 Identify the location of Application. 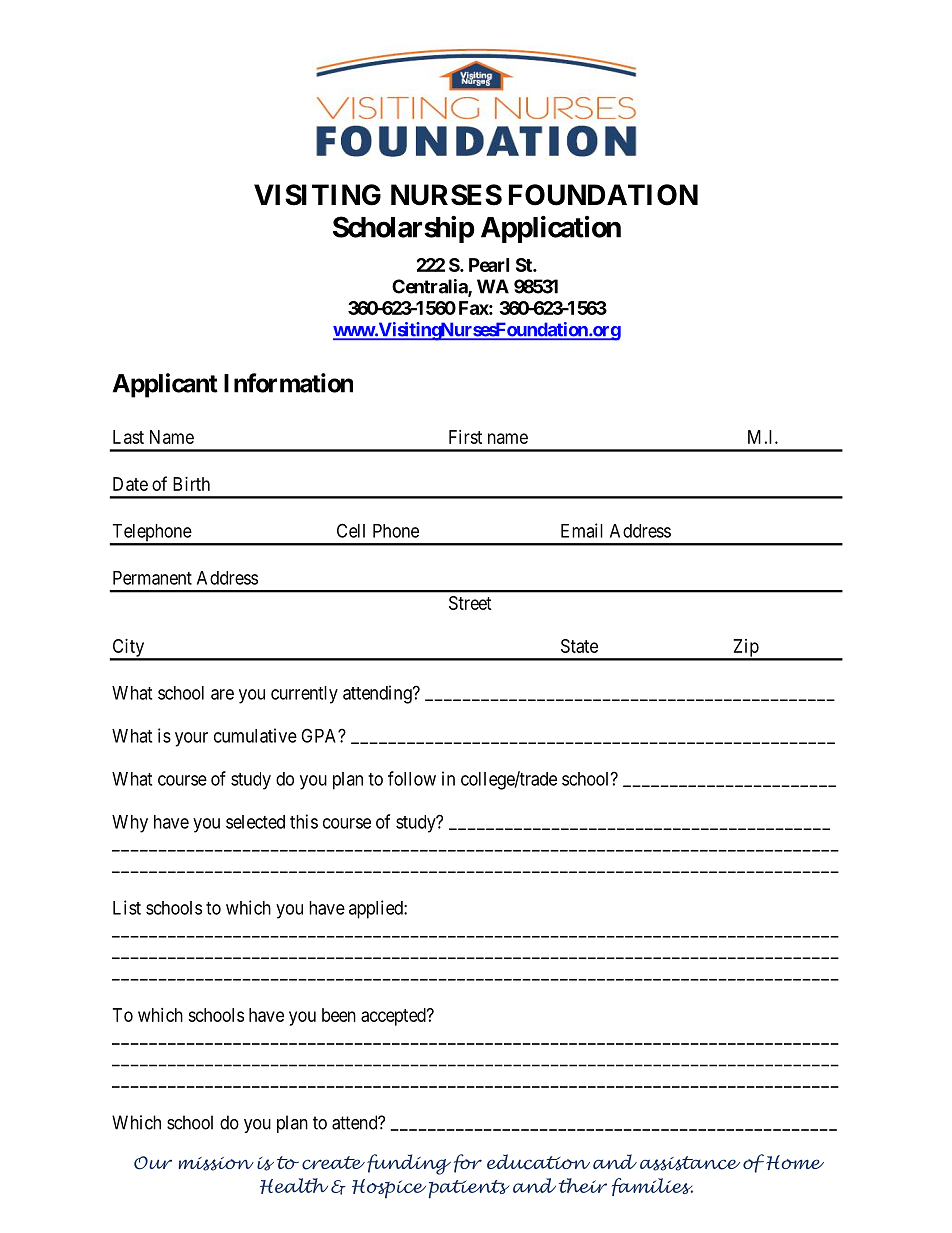
(551, 229).
